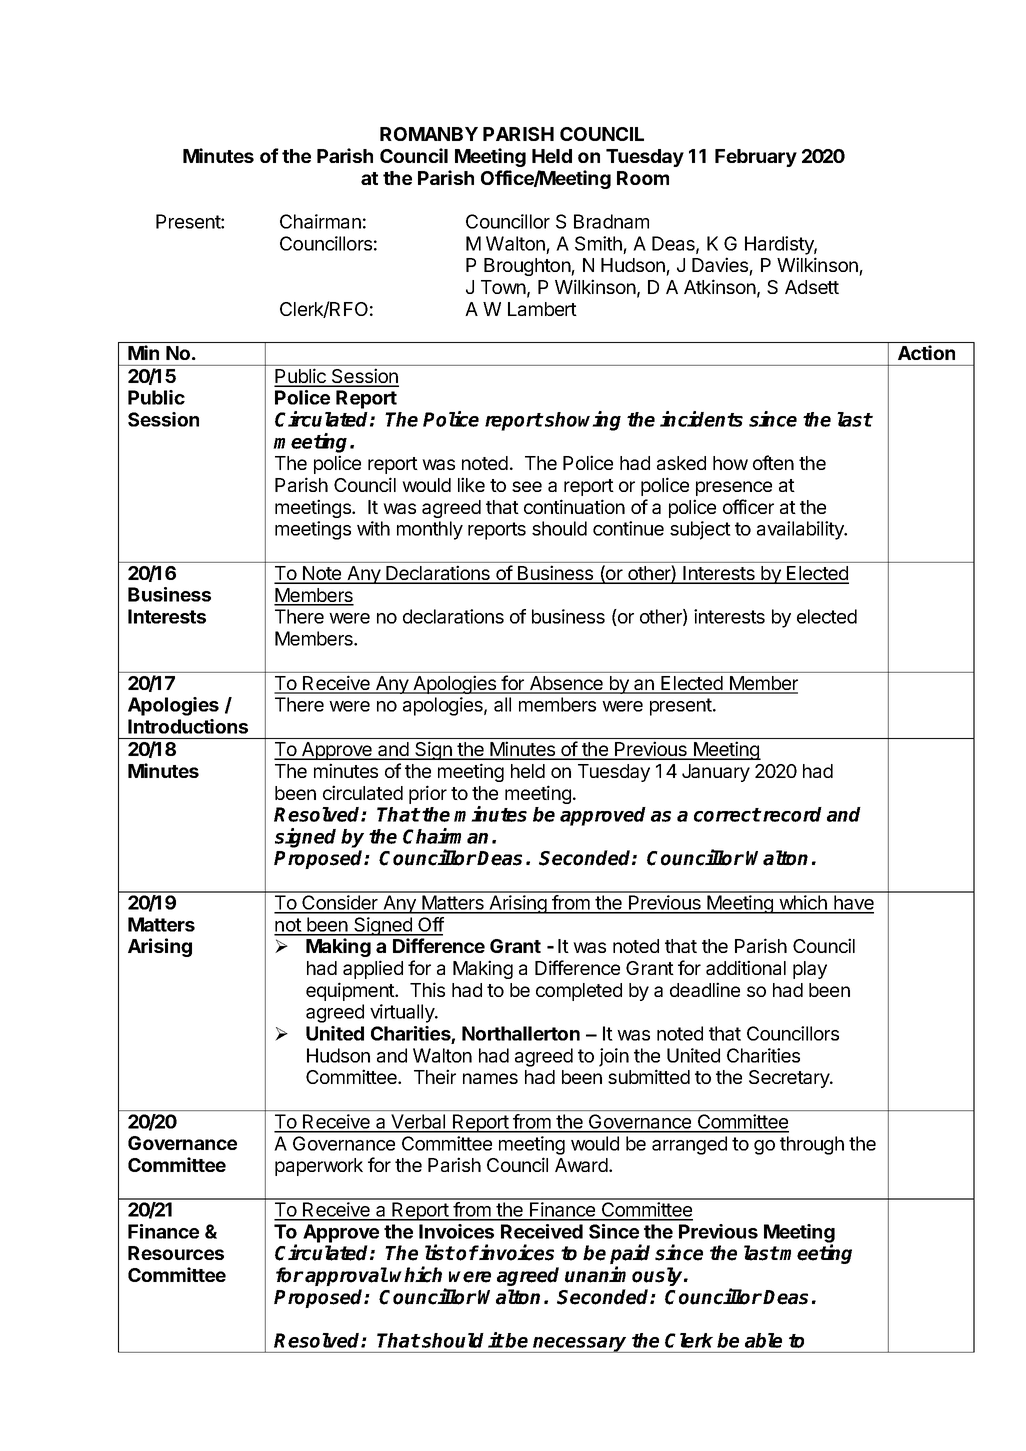  Describe the element at coordinates (346, 1276) in the screenshot. I see `approval` at that location.
